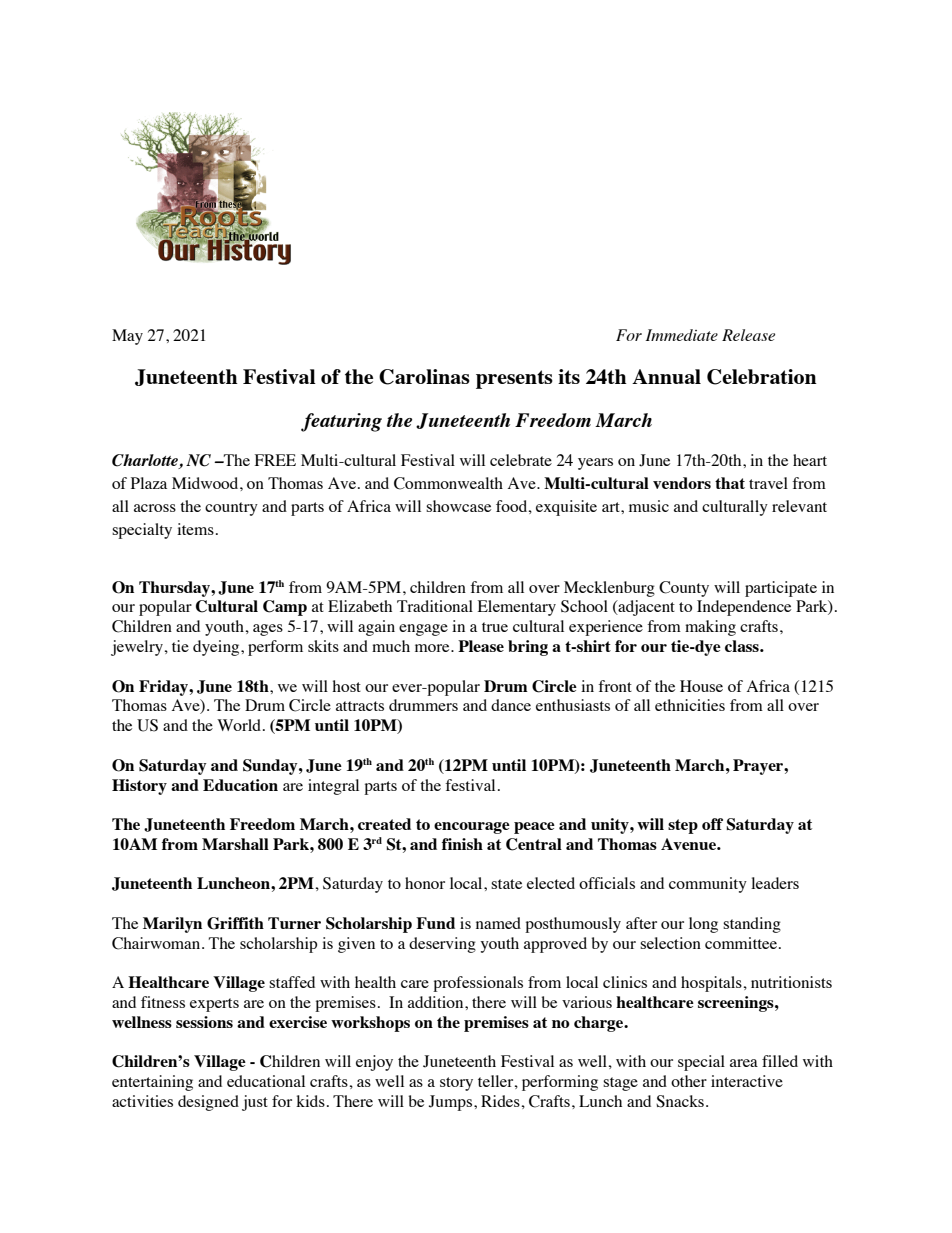 Image resolution: width=952 pixels, height=1233 pixels. I want to click on step, so click(683, 826).
